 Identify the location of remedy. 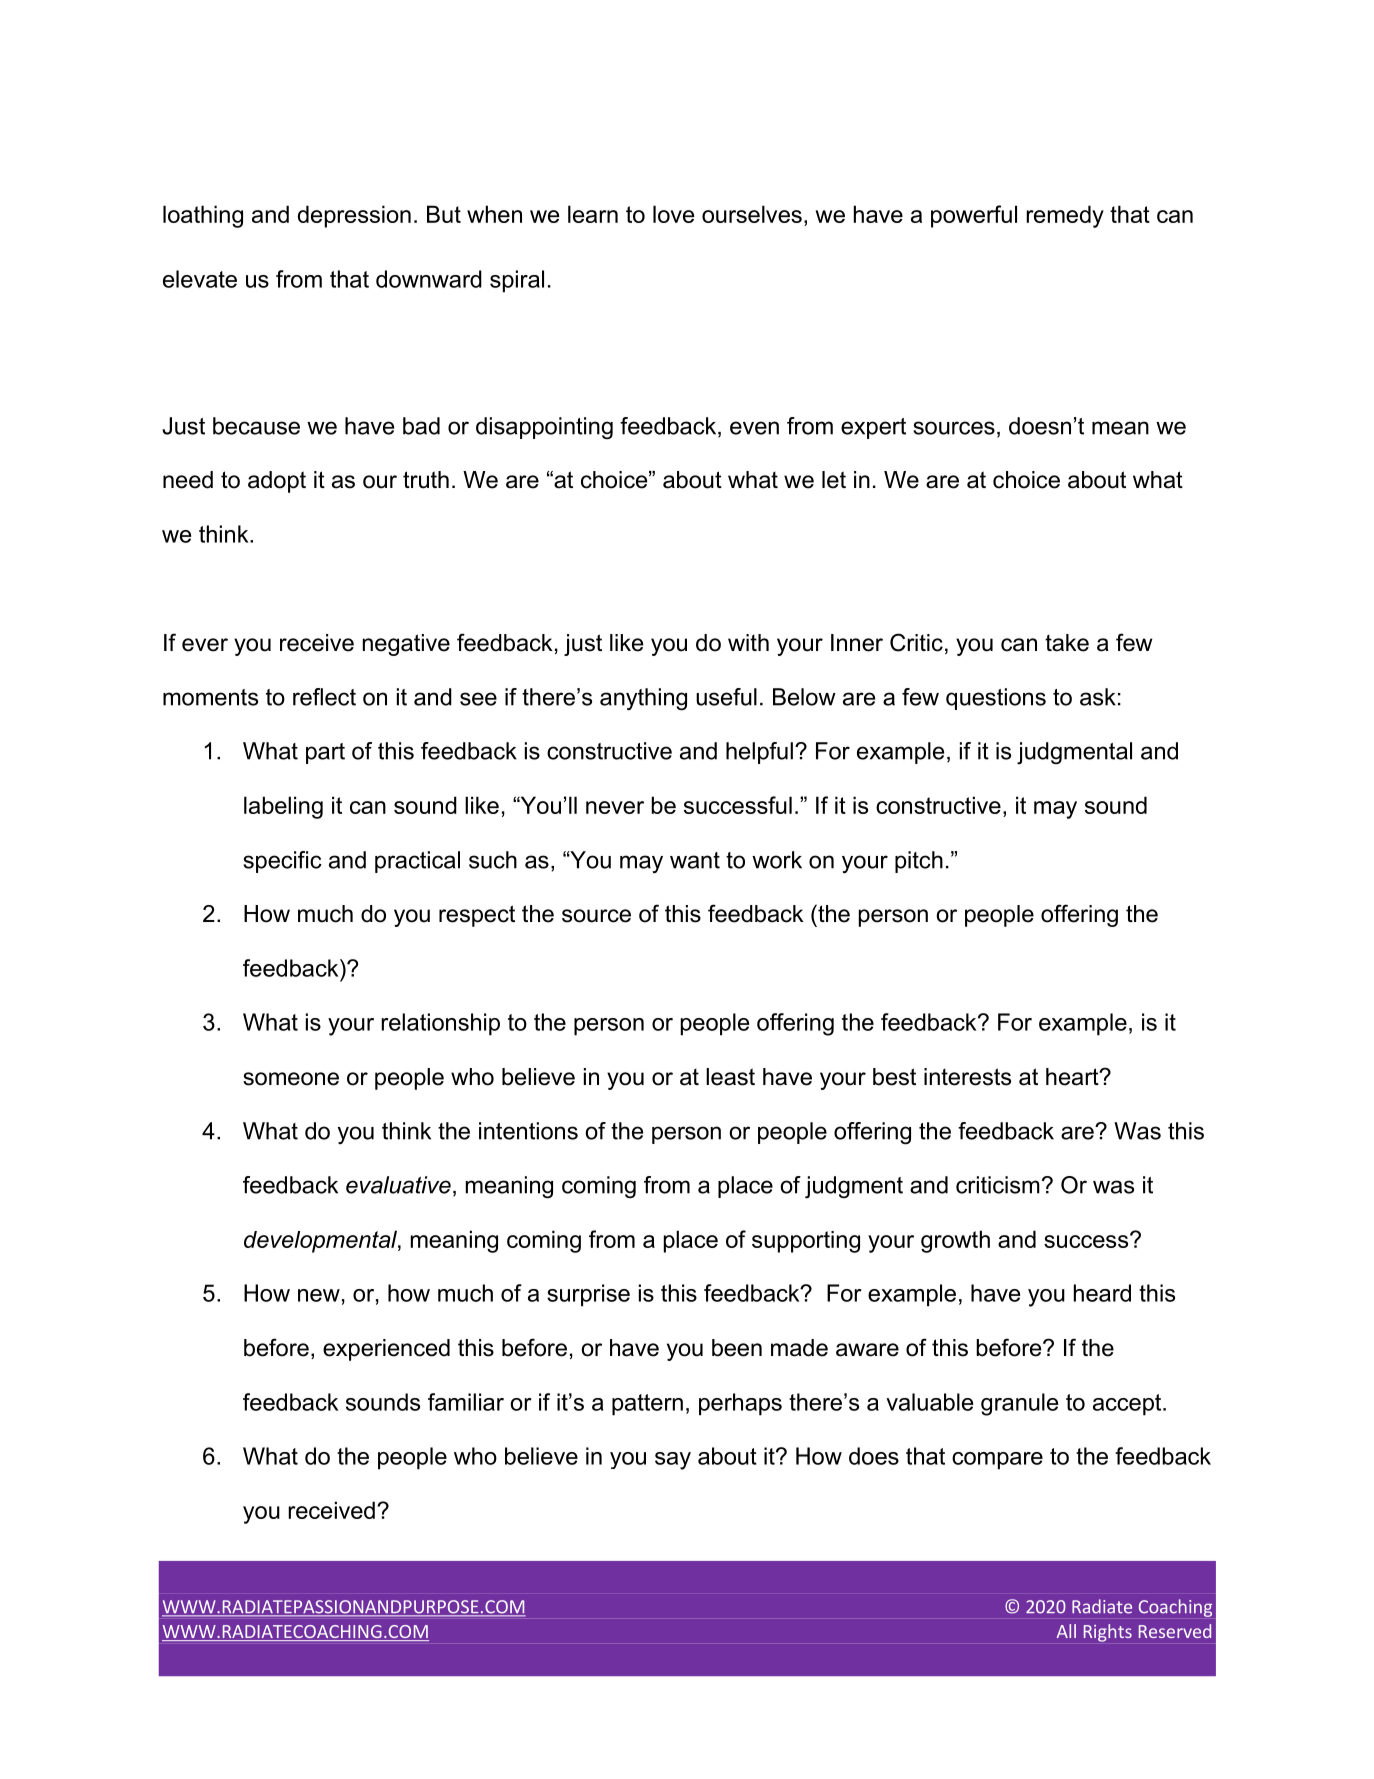
(1065, 216).
